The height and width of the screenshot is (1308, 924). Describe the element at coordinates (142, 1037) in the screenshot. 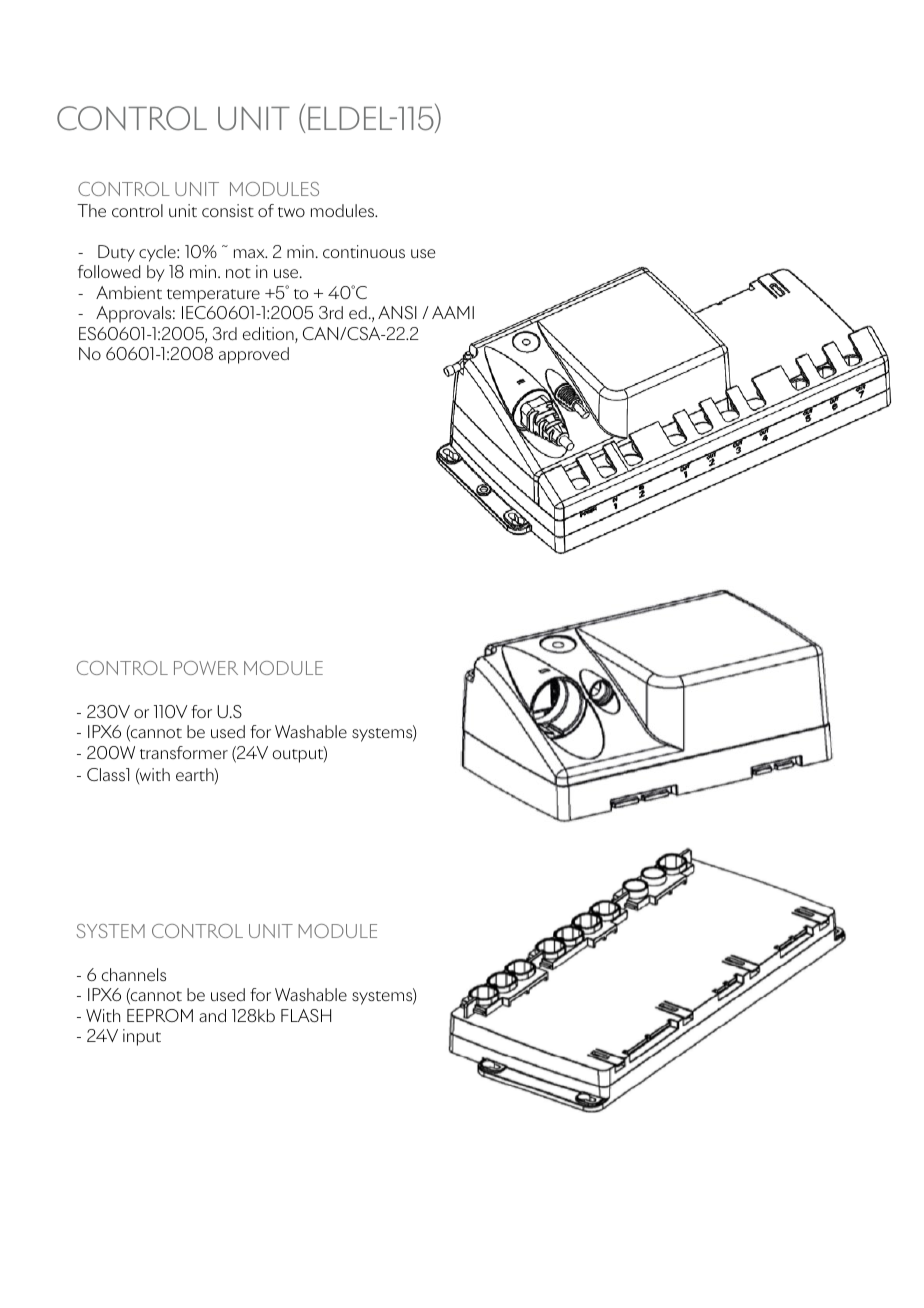

I see `input` at that location.
